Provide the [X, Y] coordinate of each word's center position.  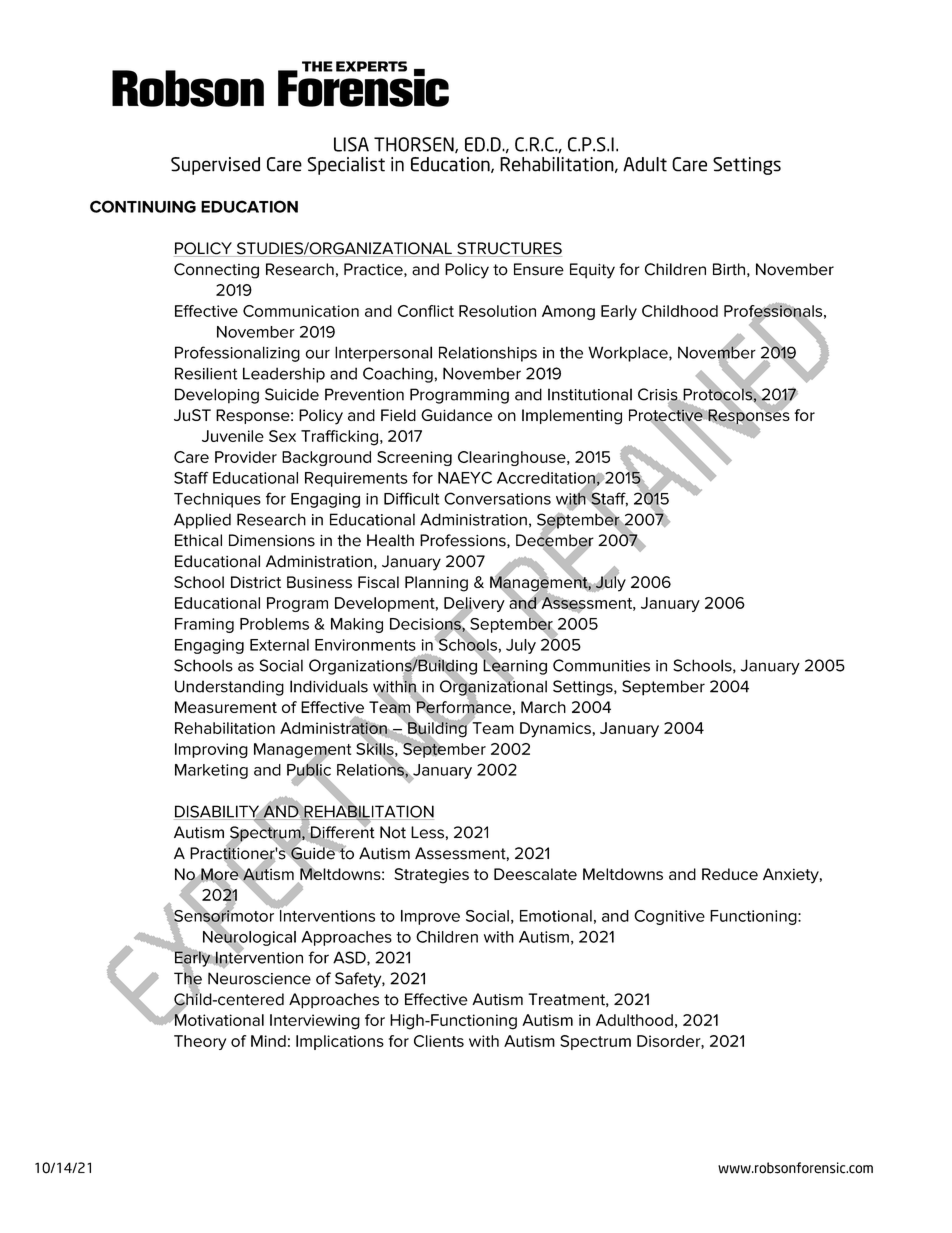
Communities [601, 665]
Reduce [730, 874]
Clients [439, 1041]
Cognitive [669, 917]
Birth [729, 269]
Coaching [398, 375]
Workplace [629, 354]
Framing [204, 625]
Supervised [215, 166]
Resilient [206, 373]
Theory [200, 1042]
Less [427, 832]
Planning [436, 584]
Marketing [211, 771]
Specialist [346, 166]
